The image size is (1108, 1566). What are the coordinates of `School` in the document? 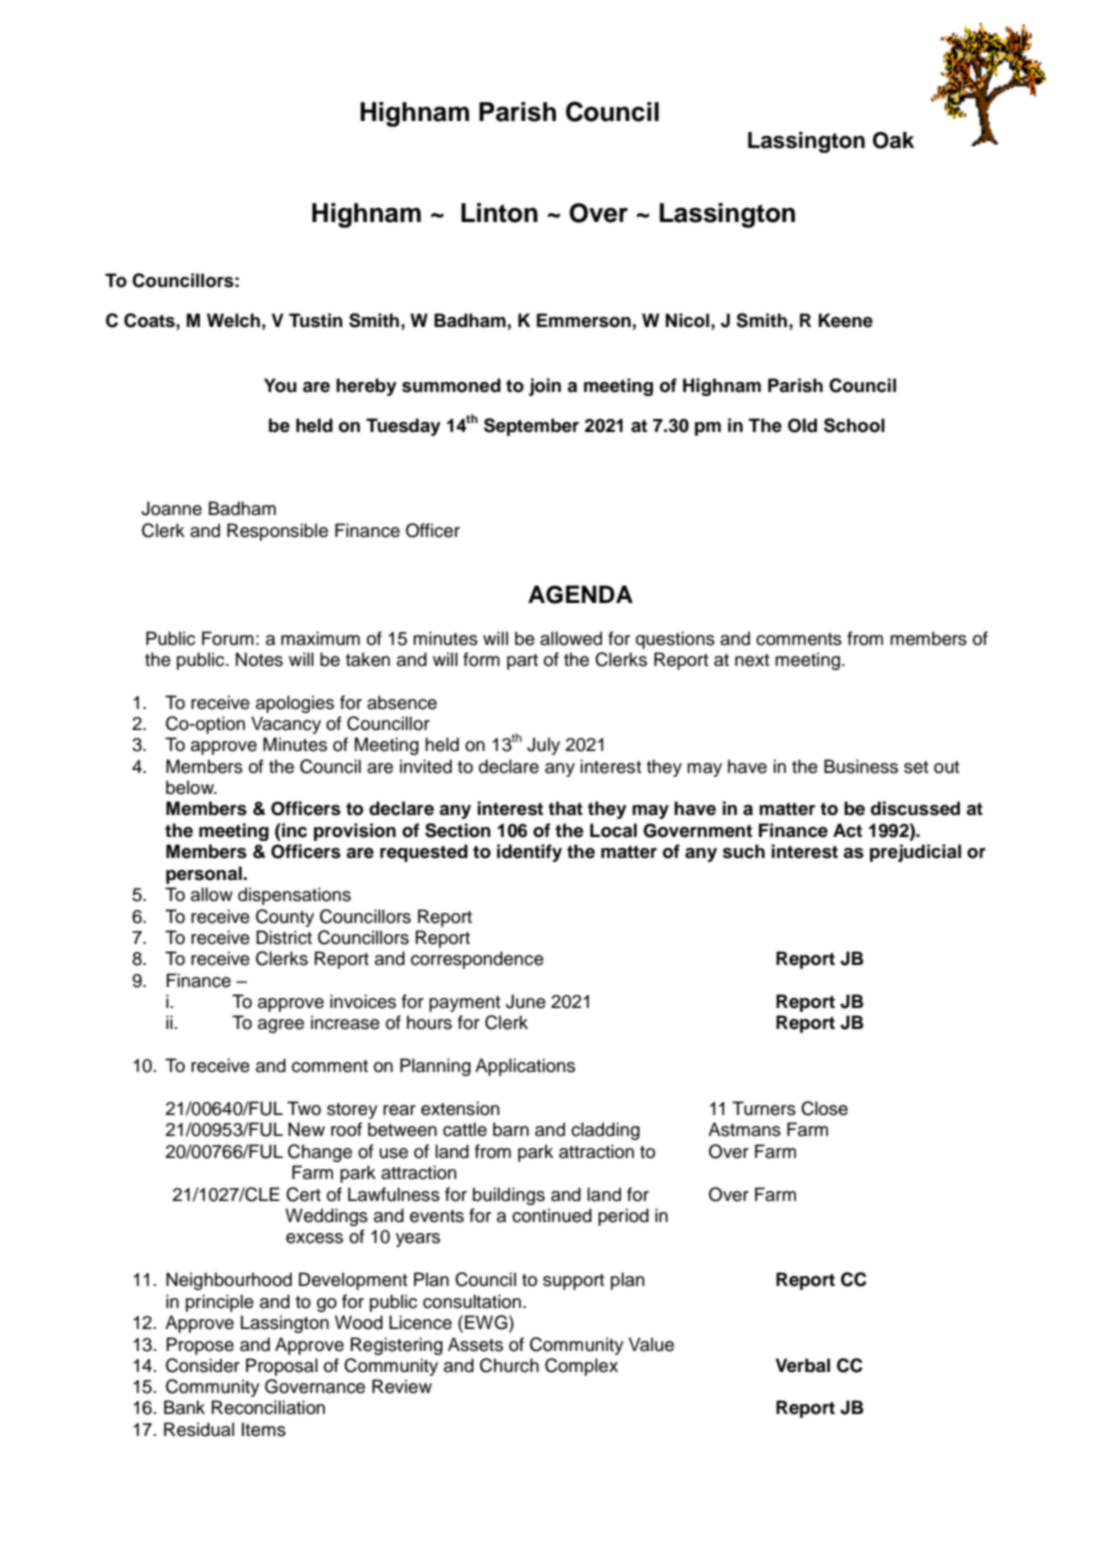 It's located at (854, 425).
